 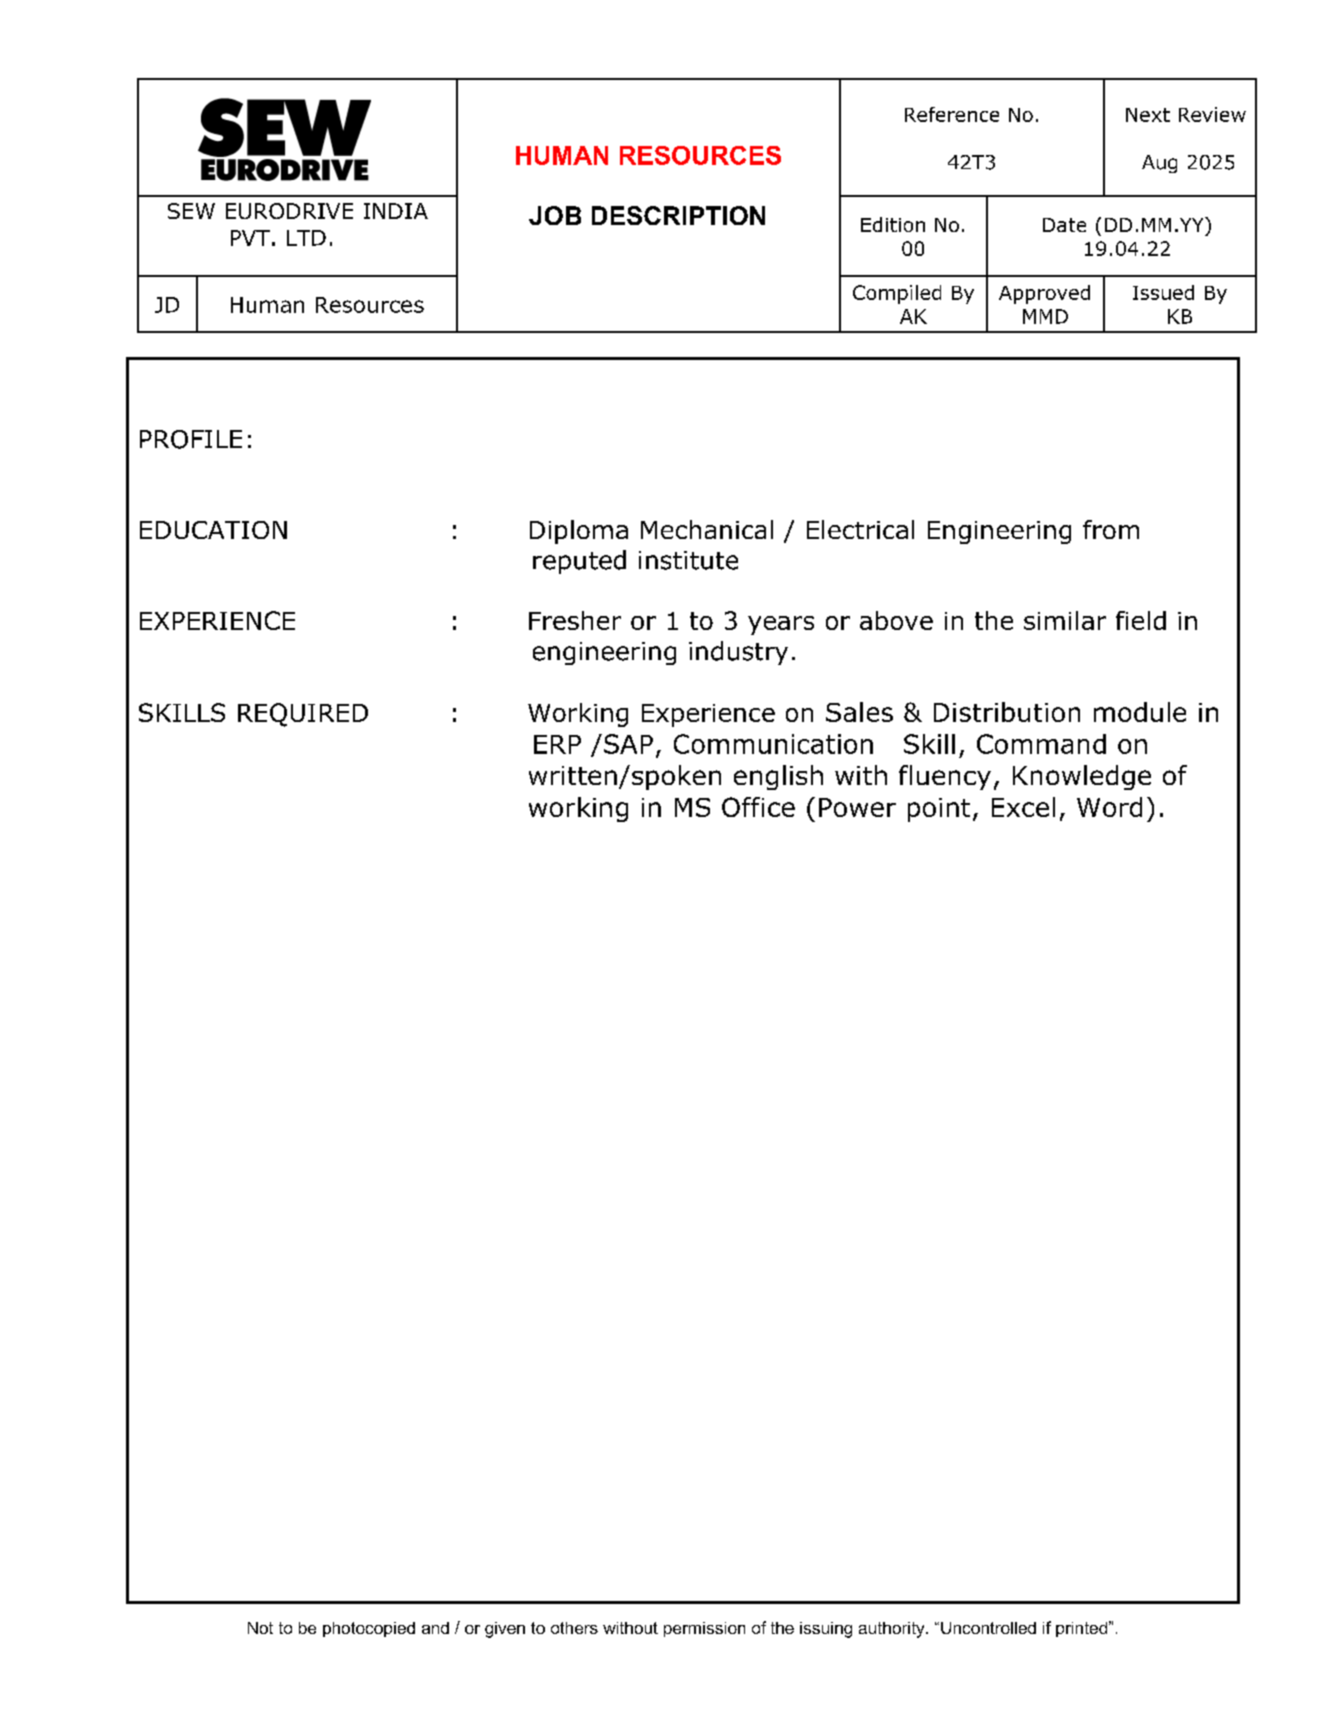 What do you see at coordinates (1083, 1629) in the screenshot?
I see `printed` at bounding box center [1083, 1629].
